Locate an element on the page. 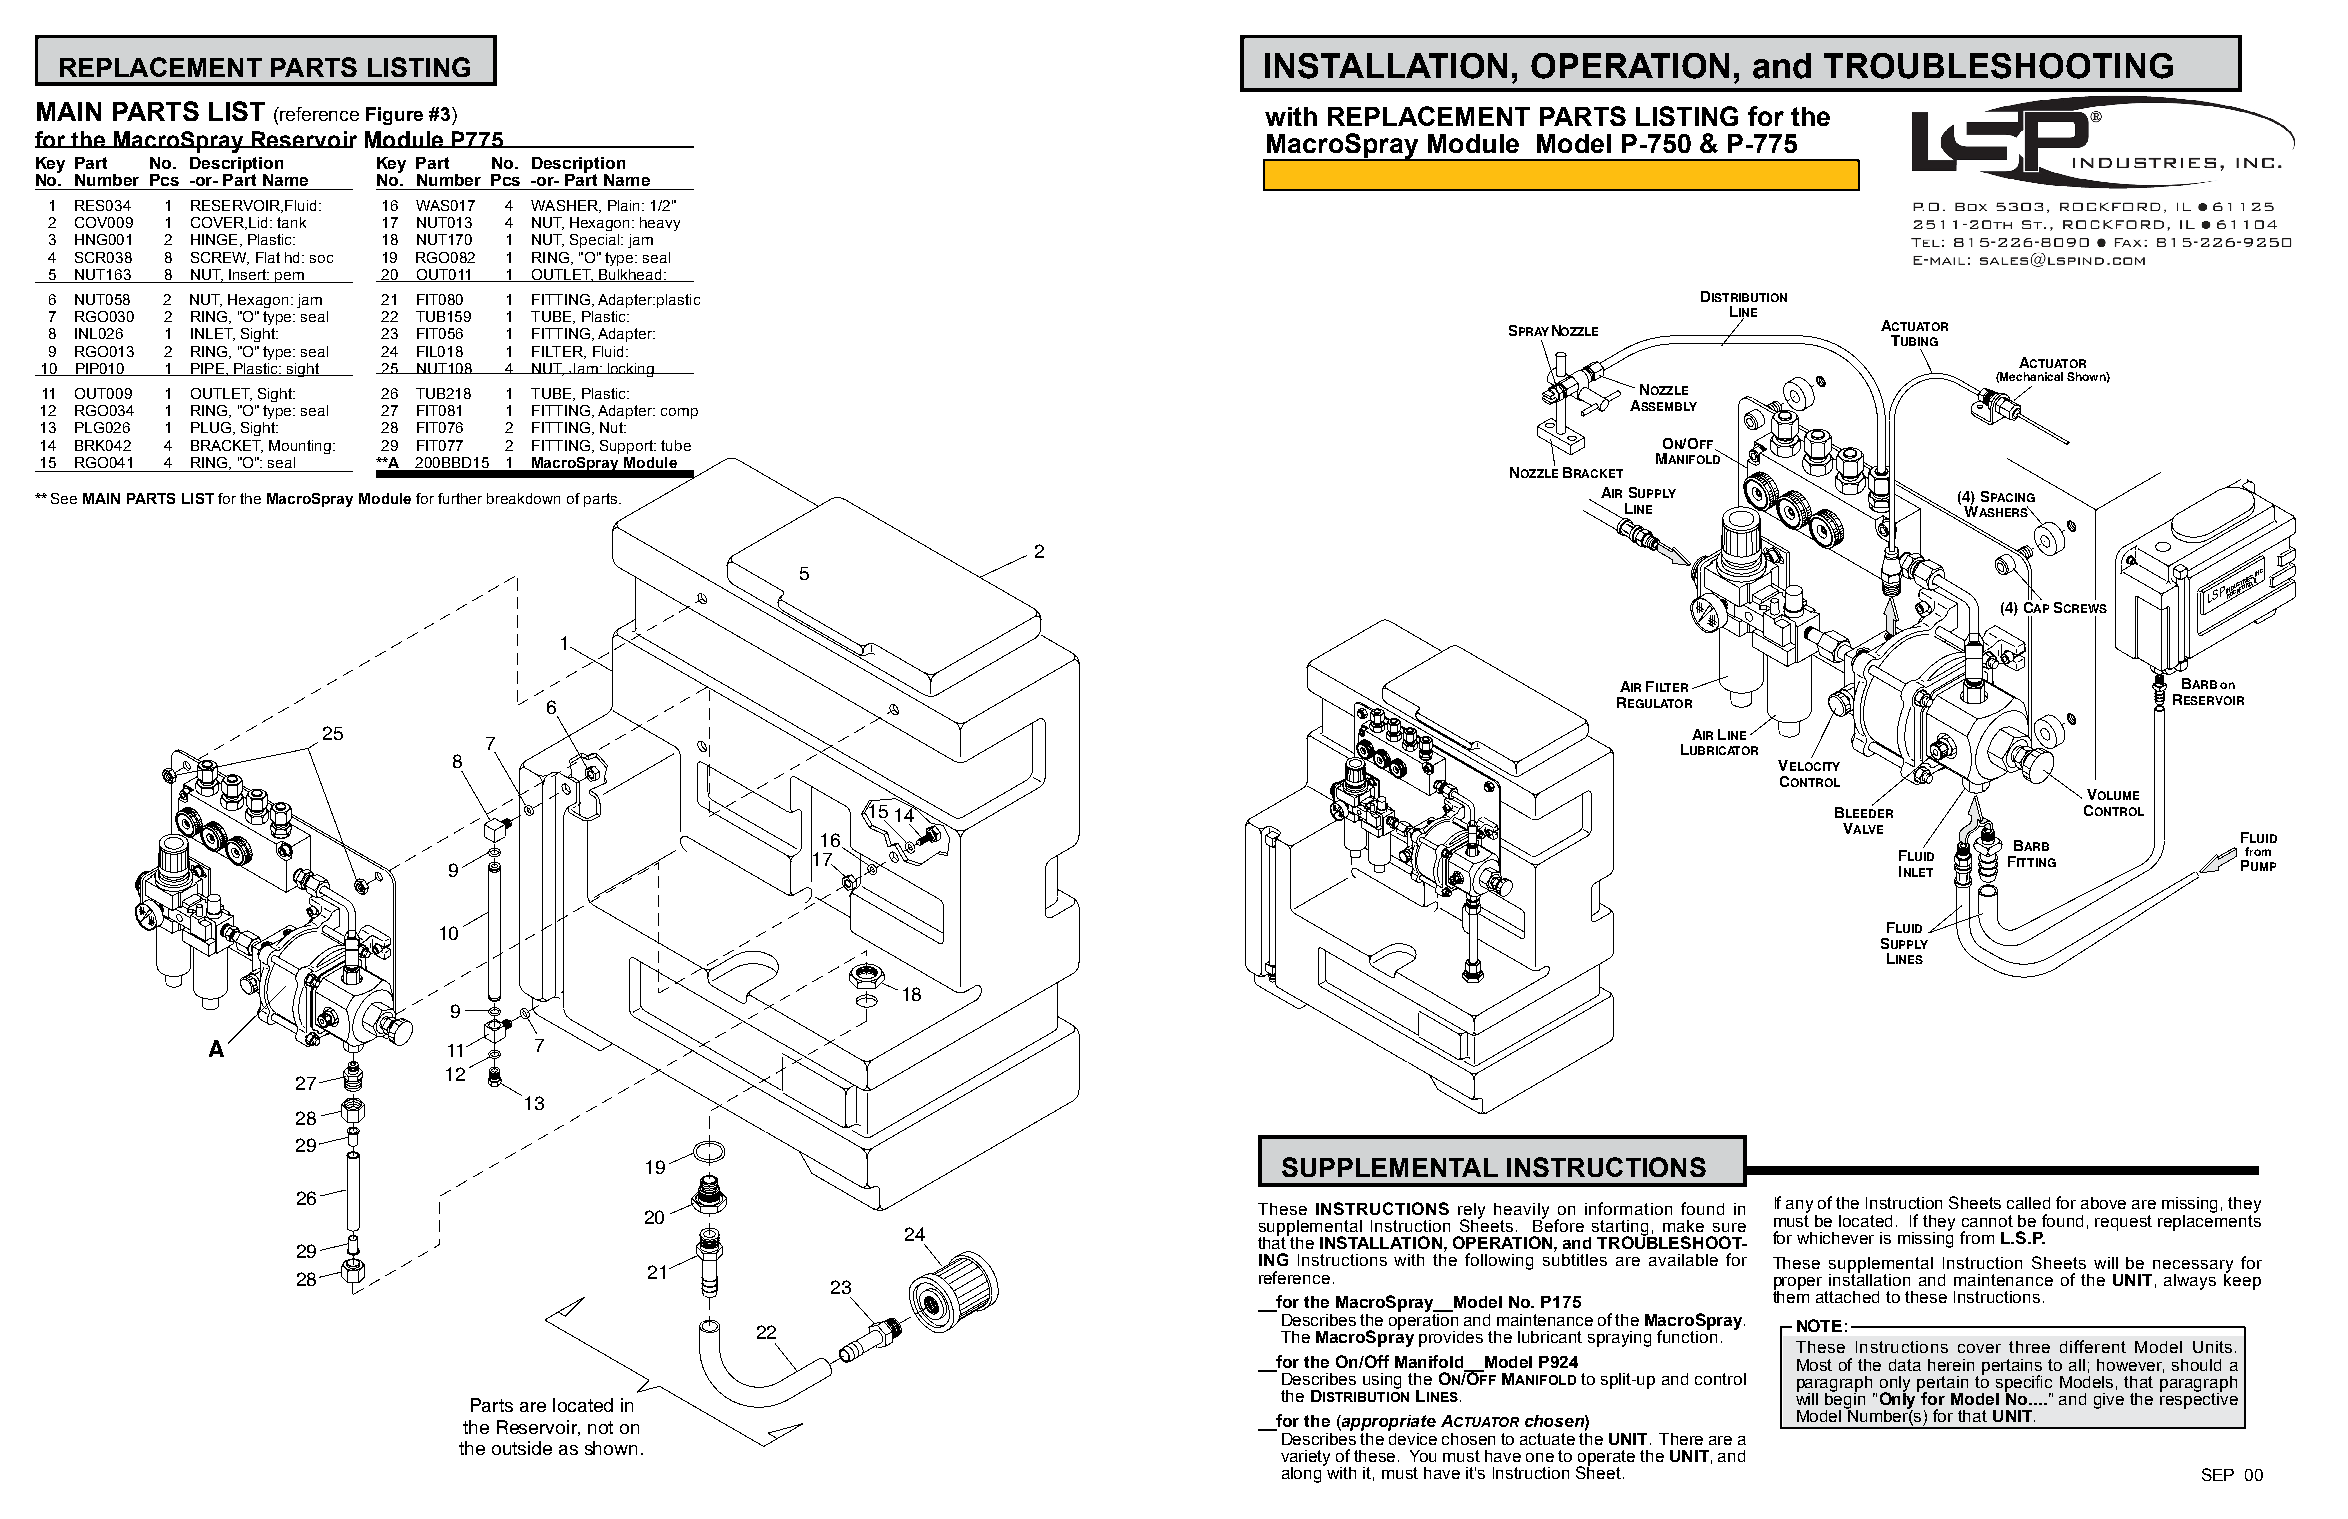 The height and width of the image is (1519, 2348). outside is located at coordinates (522, 1448).
